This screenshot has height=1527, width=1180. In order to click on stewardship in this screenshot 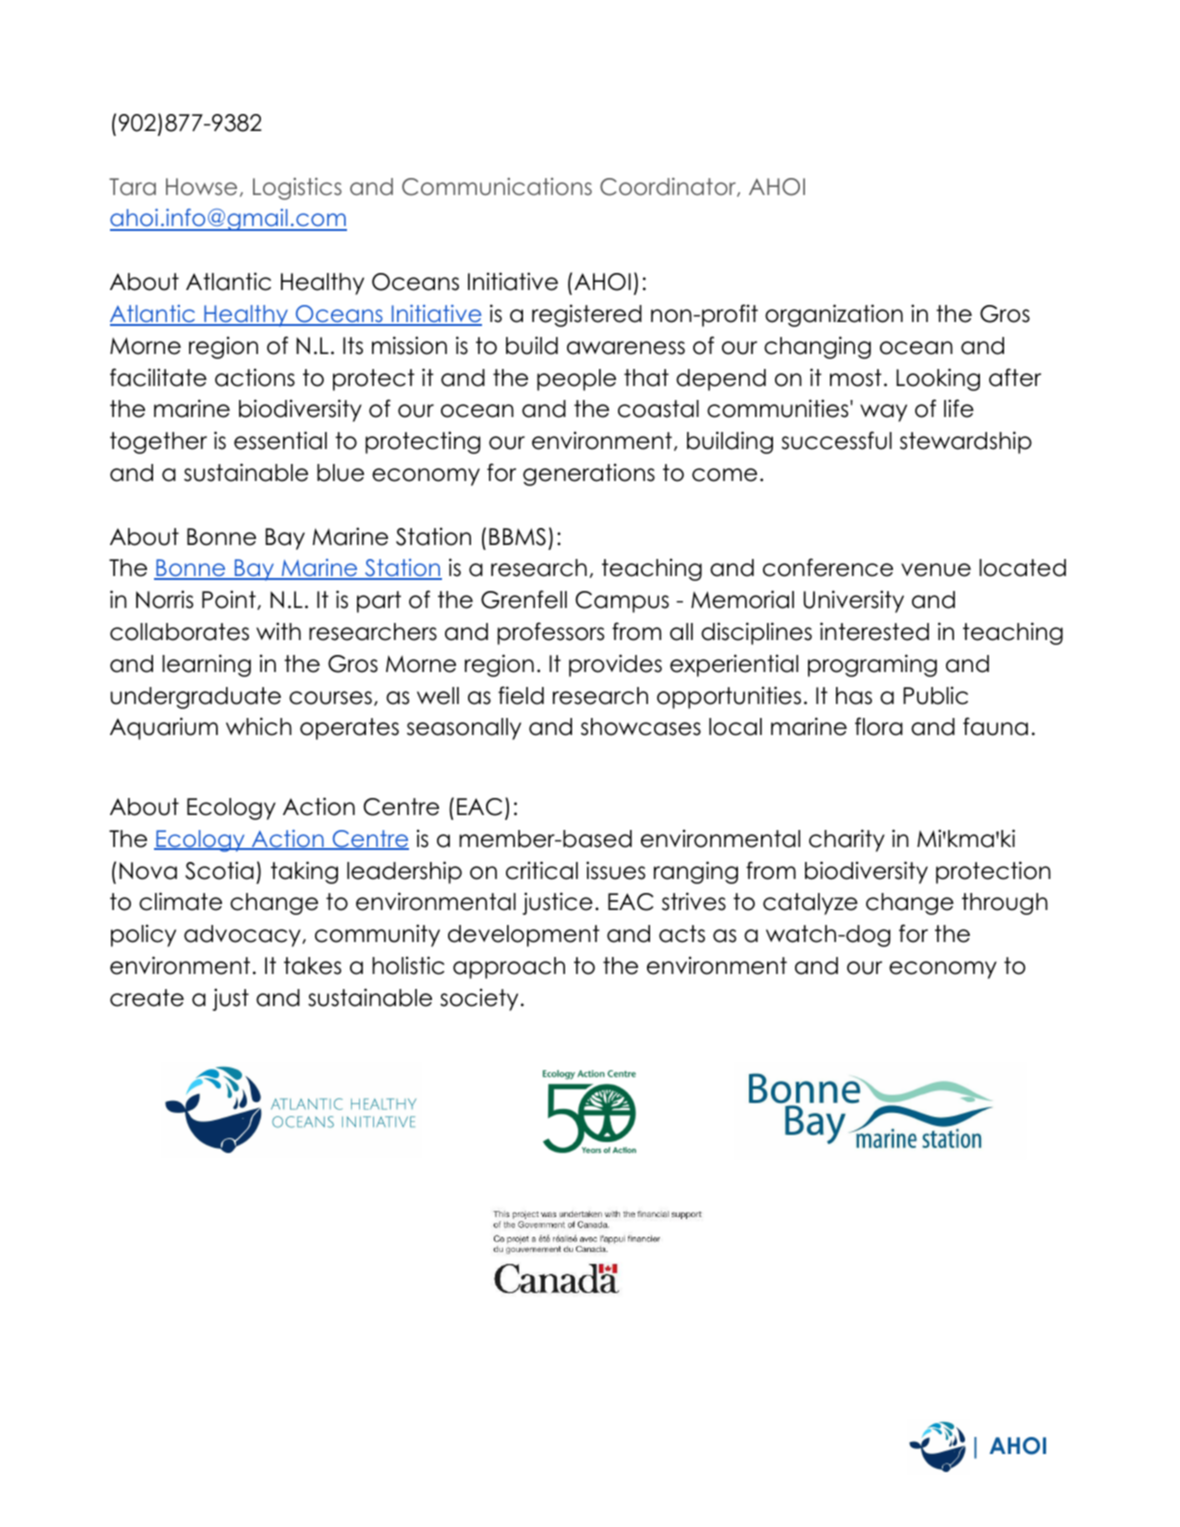, I will do `click(966, 442)`.
